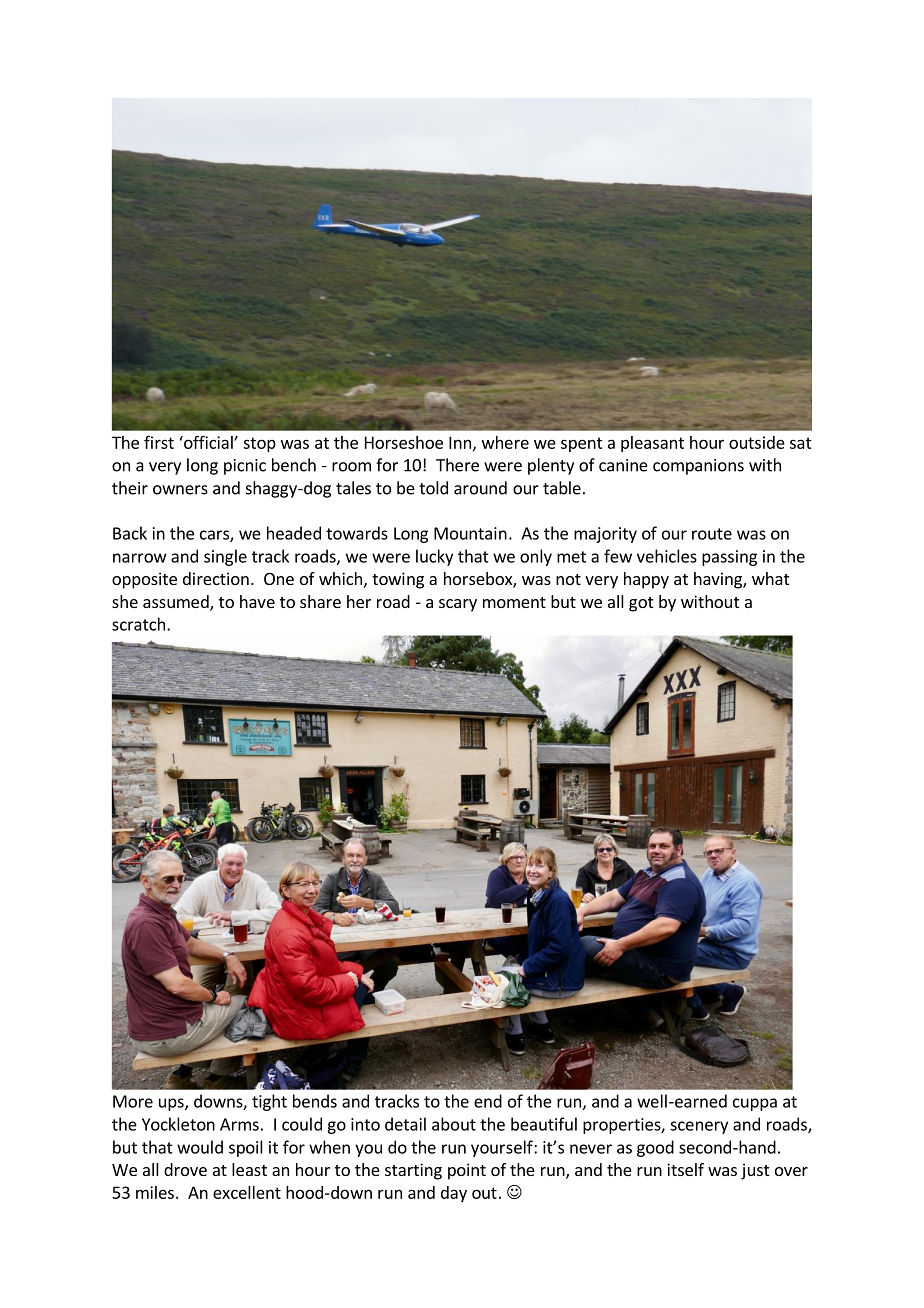 This screenshot has width=924, height=1308. I want to click on got, so click(641, 604).
